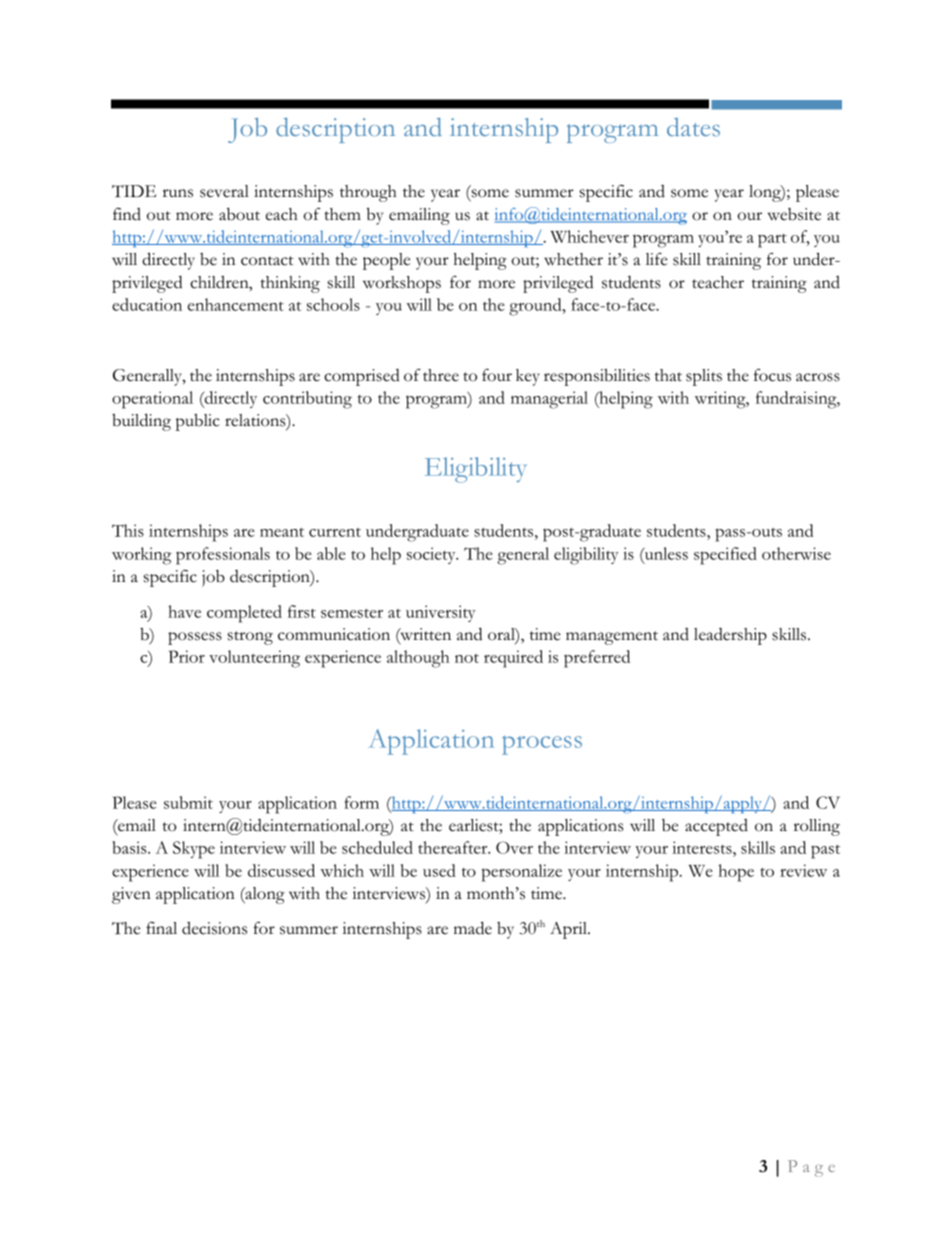 The height and width of the screenshot is (1233, 952). Describe the element at coordinates (693, 127) in the screenshot. I see `dates` at that location.
